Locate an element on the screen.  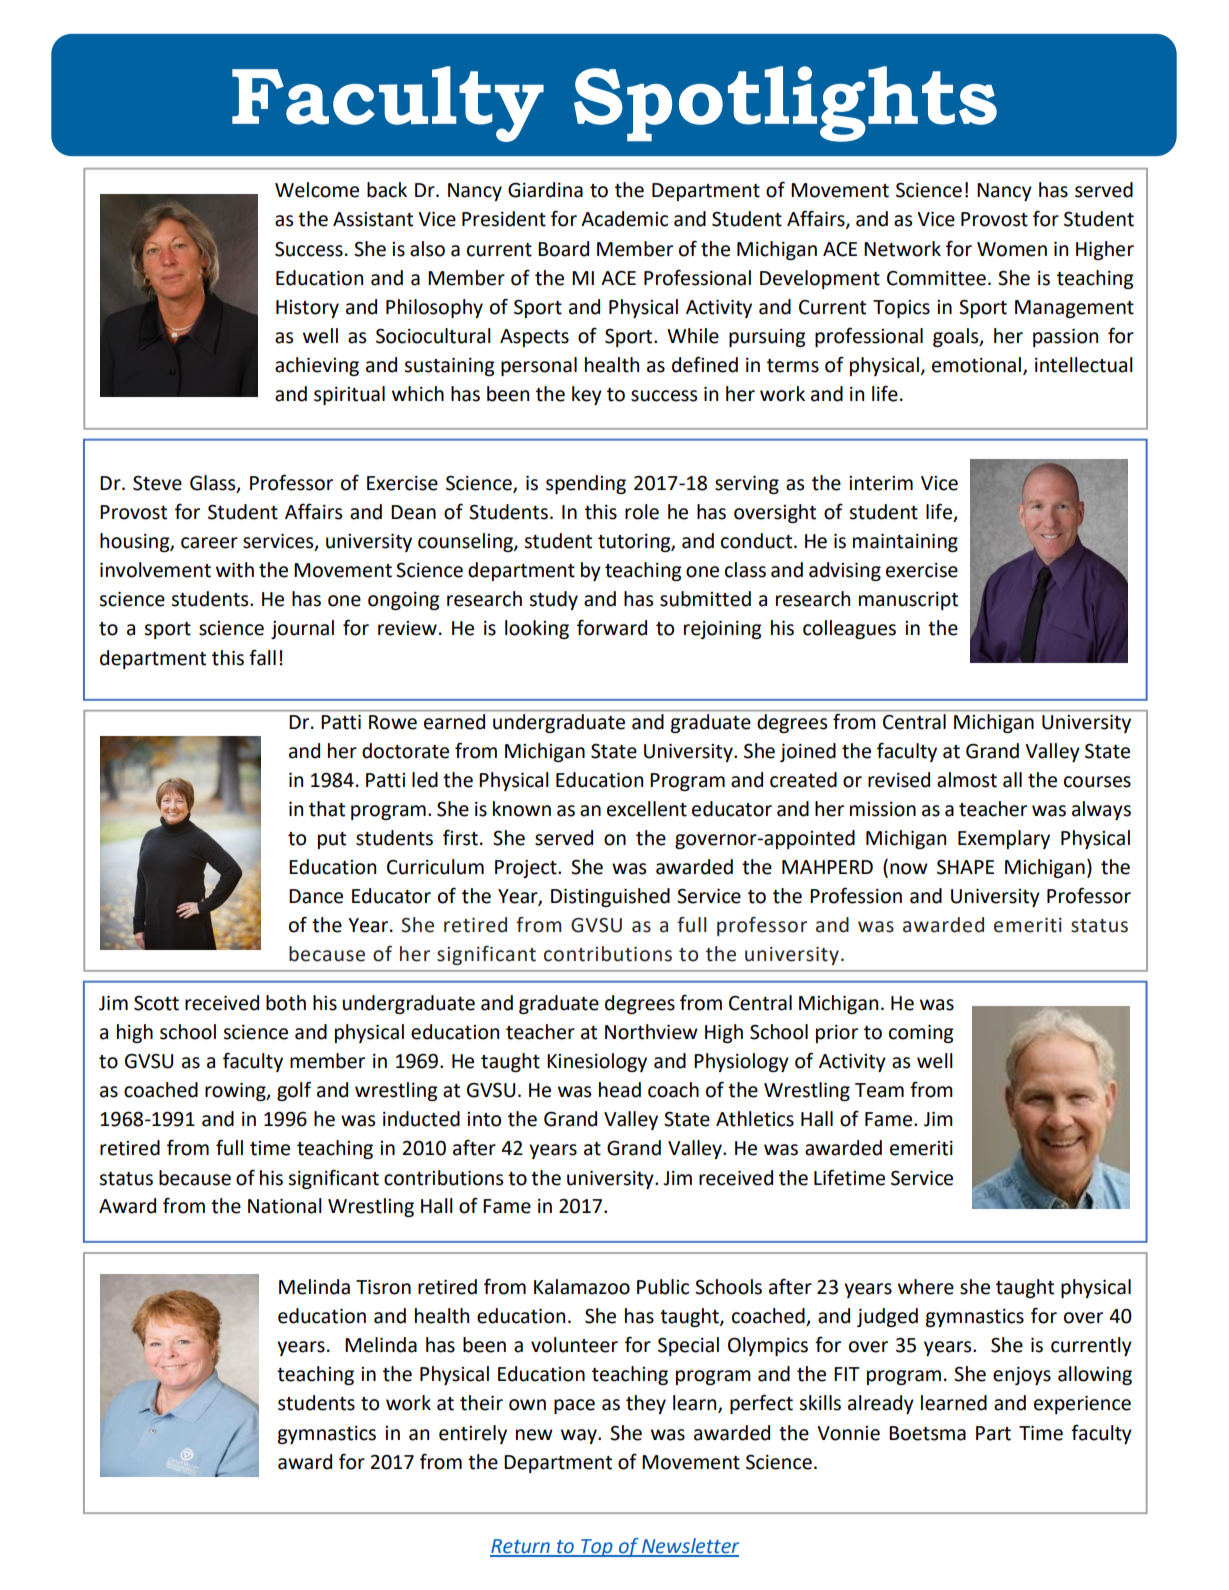
forward is located at coordinates (612, 627).
